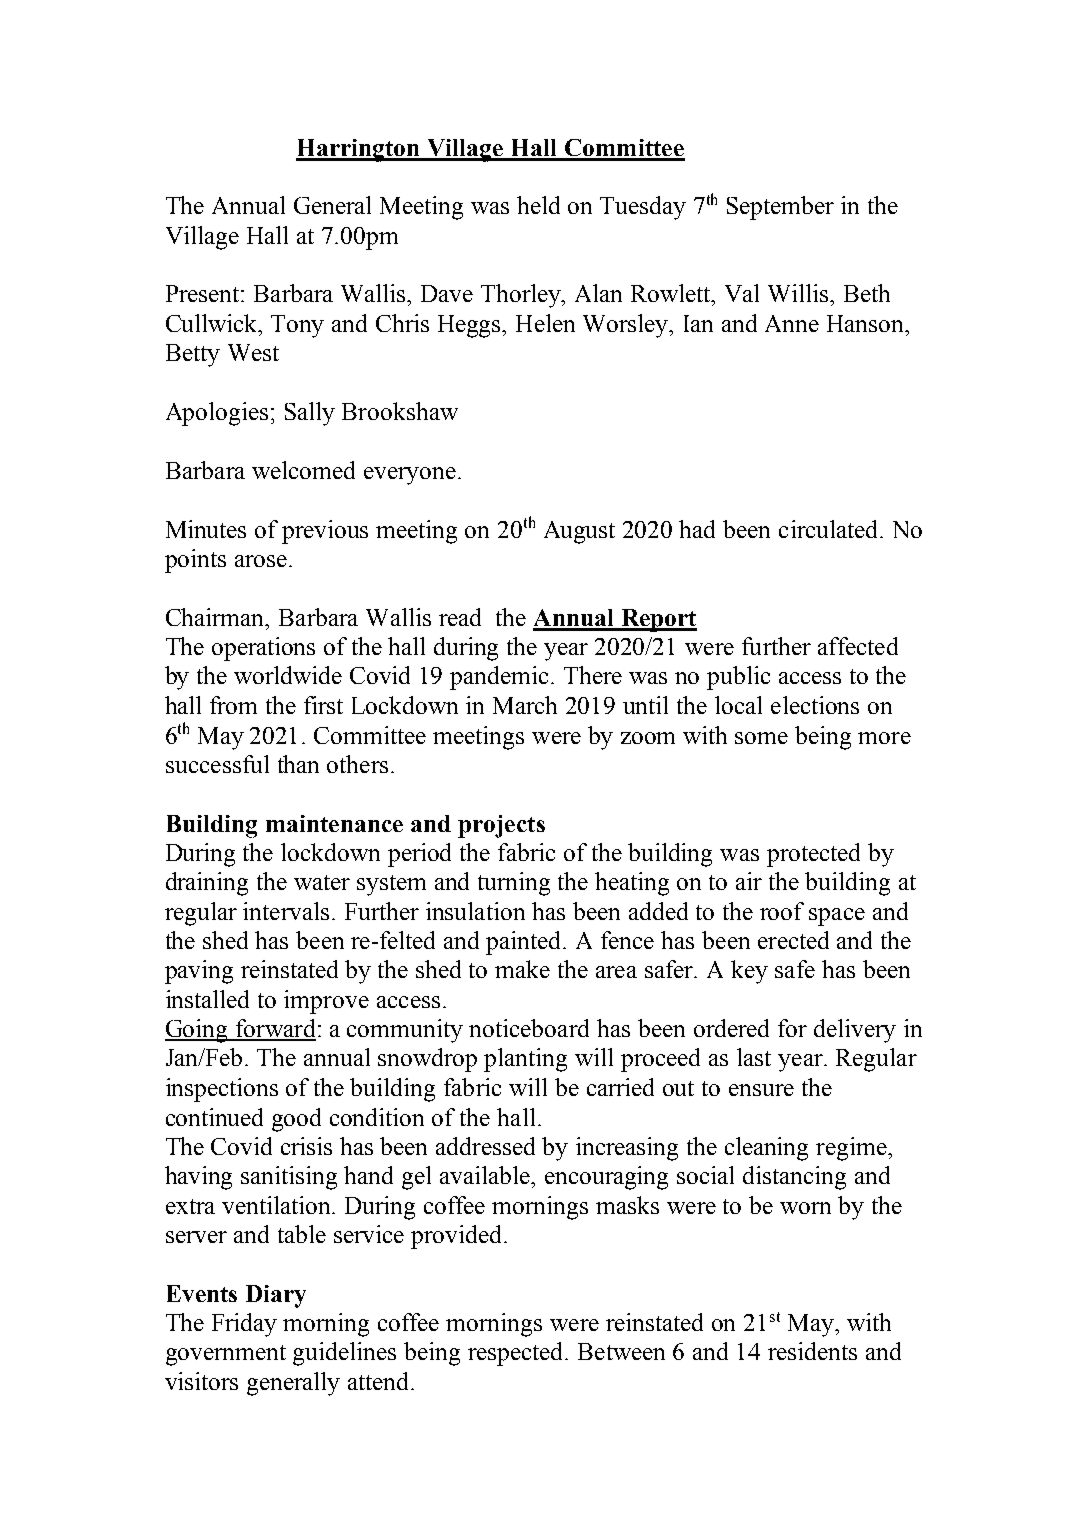 The height and width of the image is (1537, 1087). I want to click on planting, so click(525, 1060).
